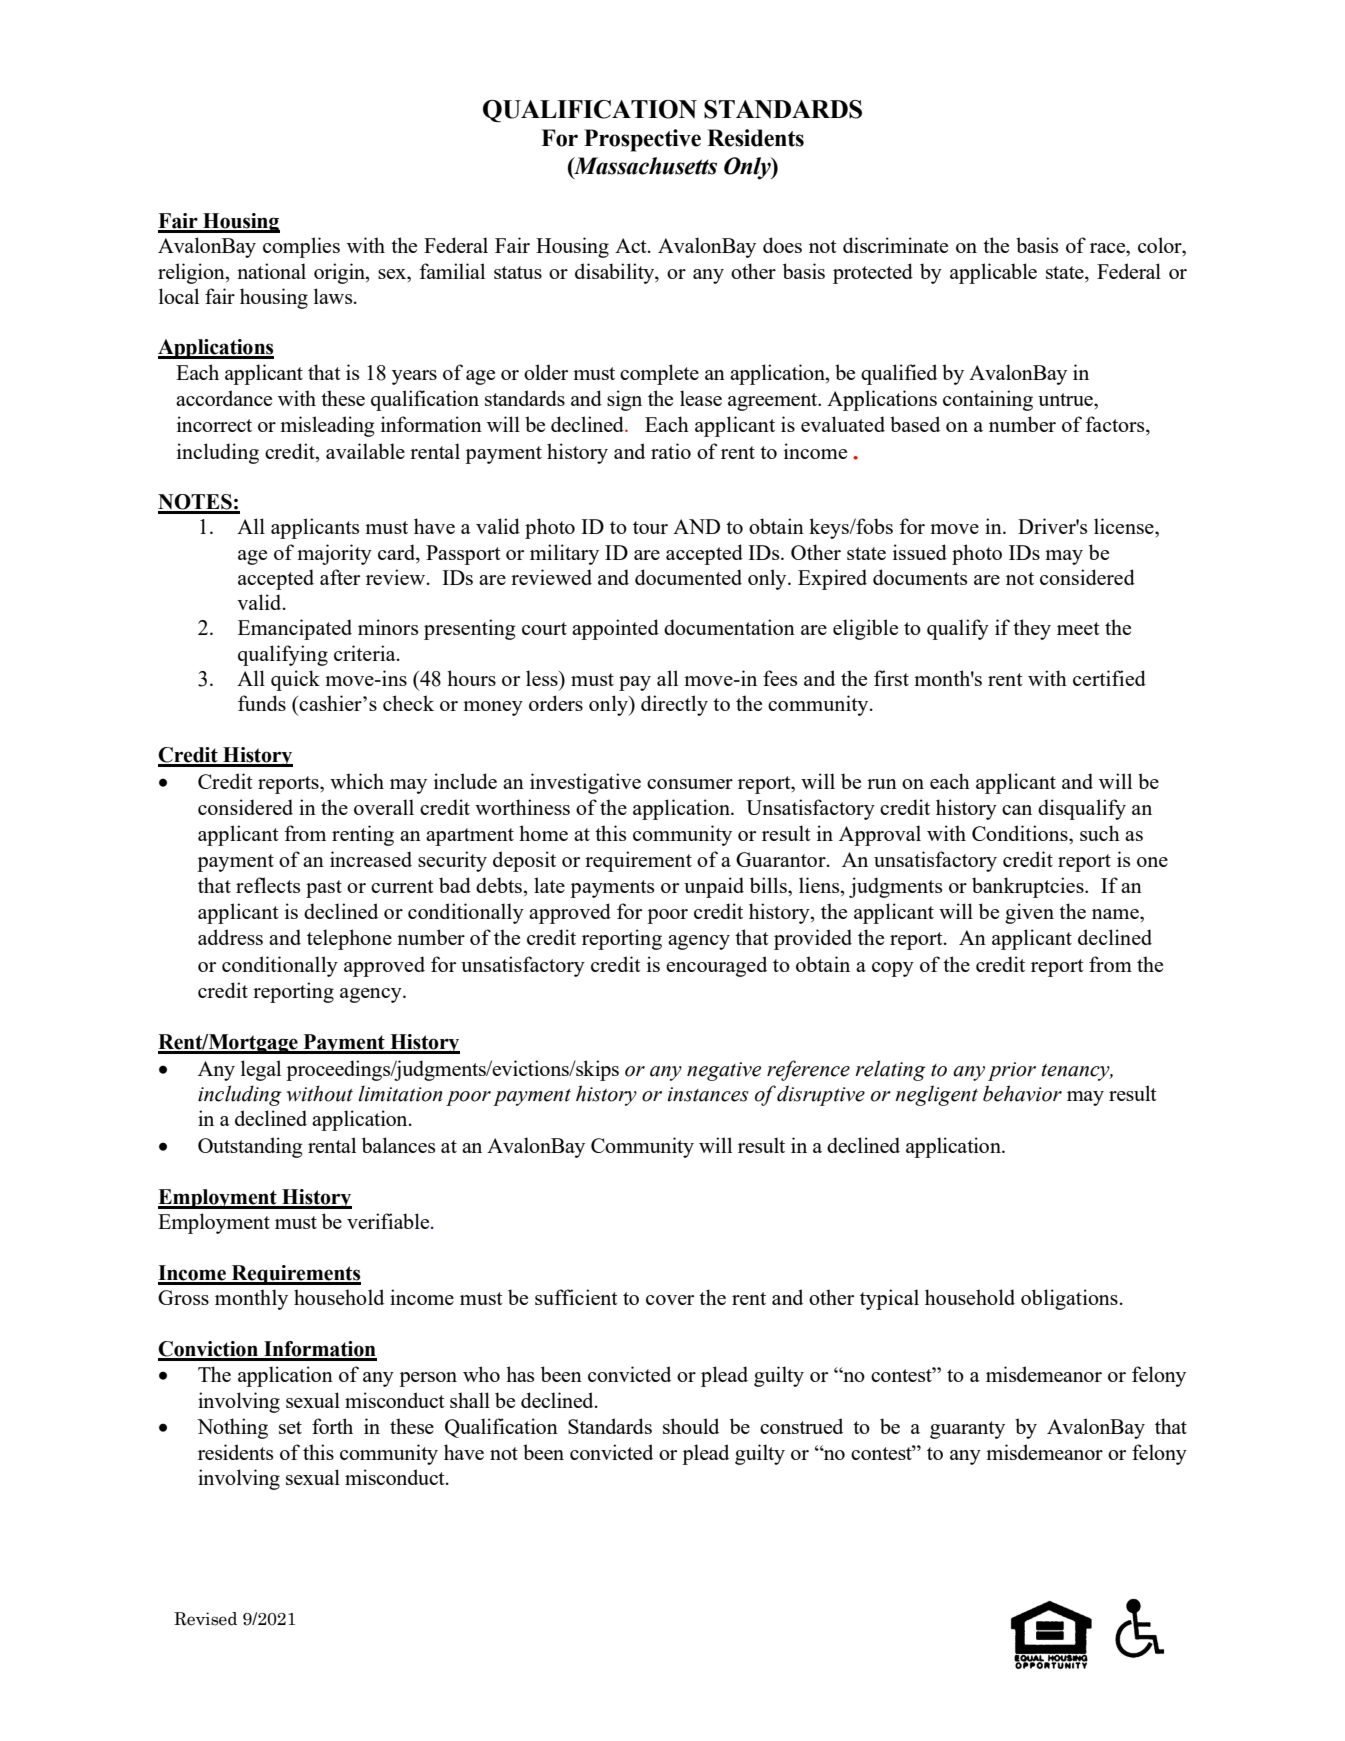  I want to click on complies, so click(301, 247).
